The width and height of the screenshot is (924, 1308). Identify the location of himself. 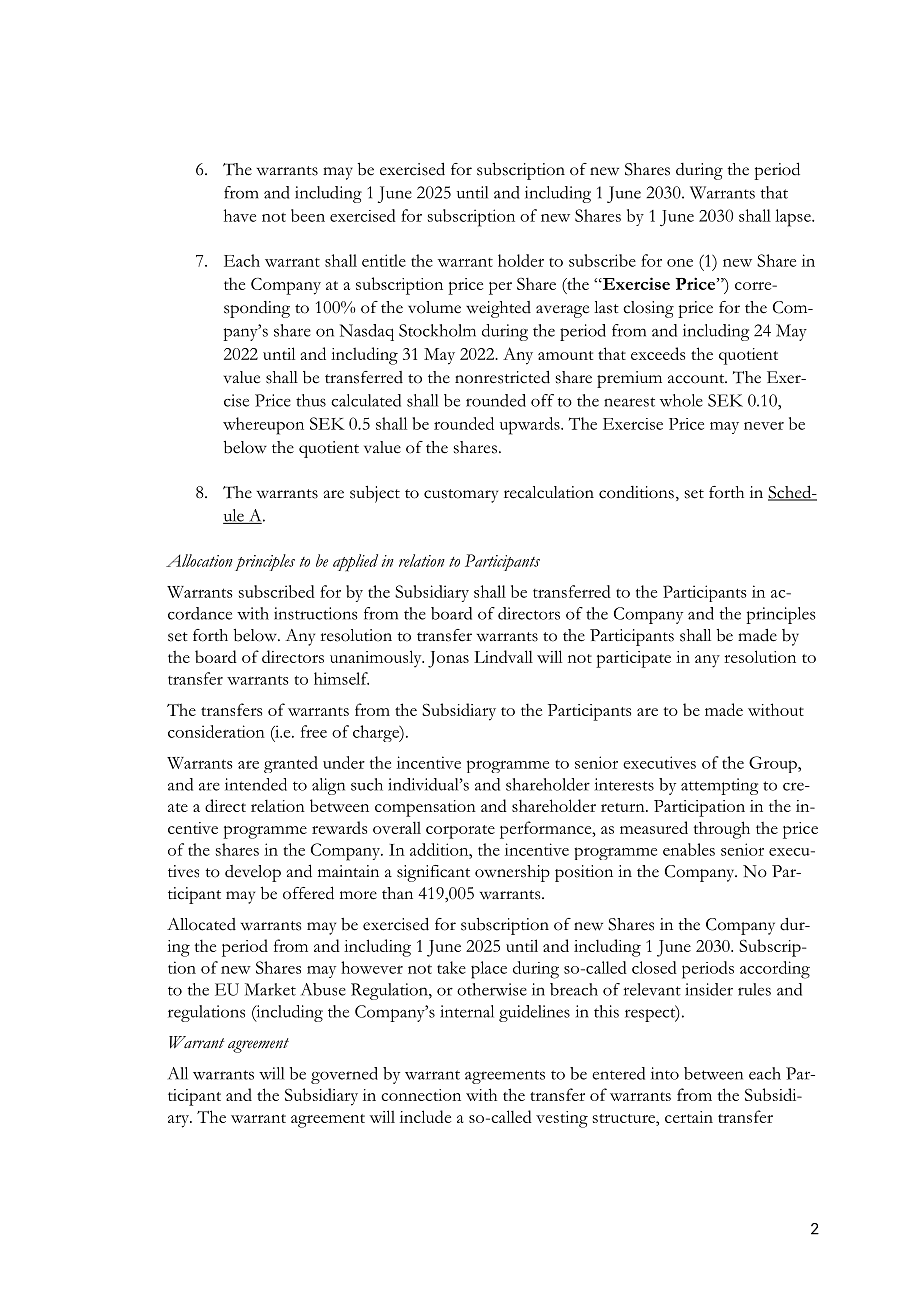
(341, 678).
